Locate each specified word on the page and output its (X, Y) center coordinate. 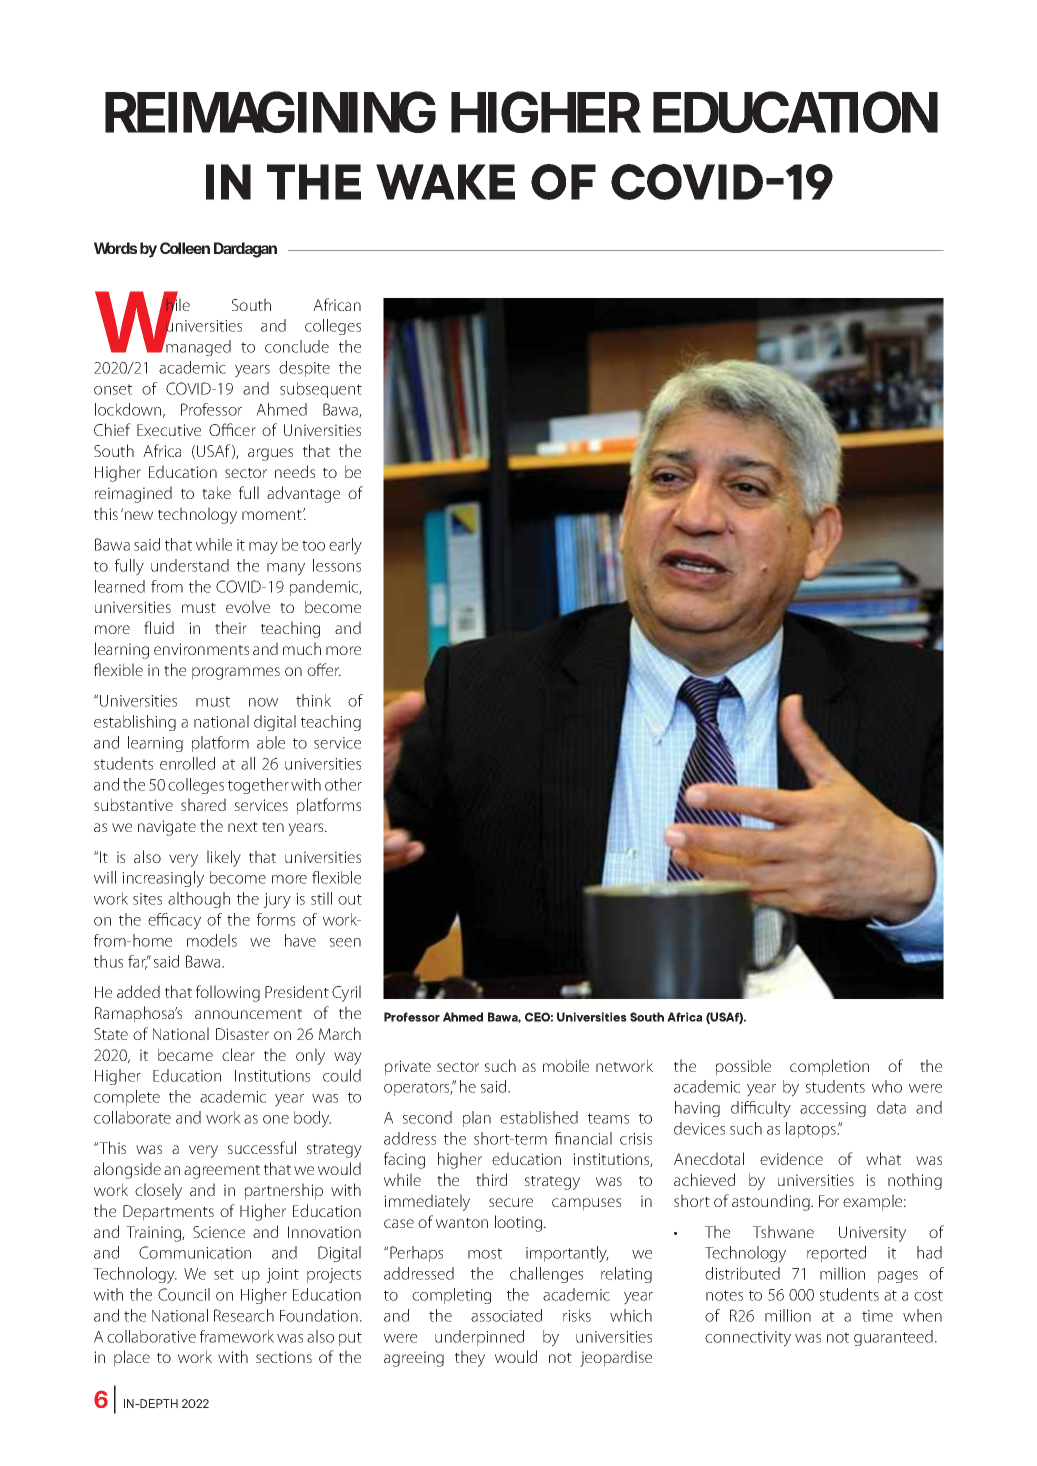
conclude (297, 346)
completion (829, 1067)
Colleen (185, 248)
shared (203, 804)
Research (244, 1315)
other (343, 784)
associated (506, 1315)
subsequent (321, 390)
